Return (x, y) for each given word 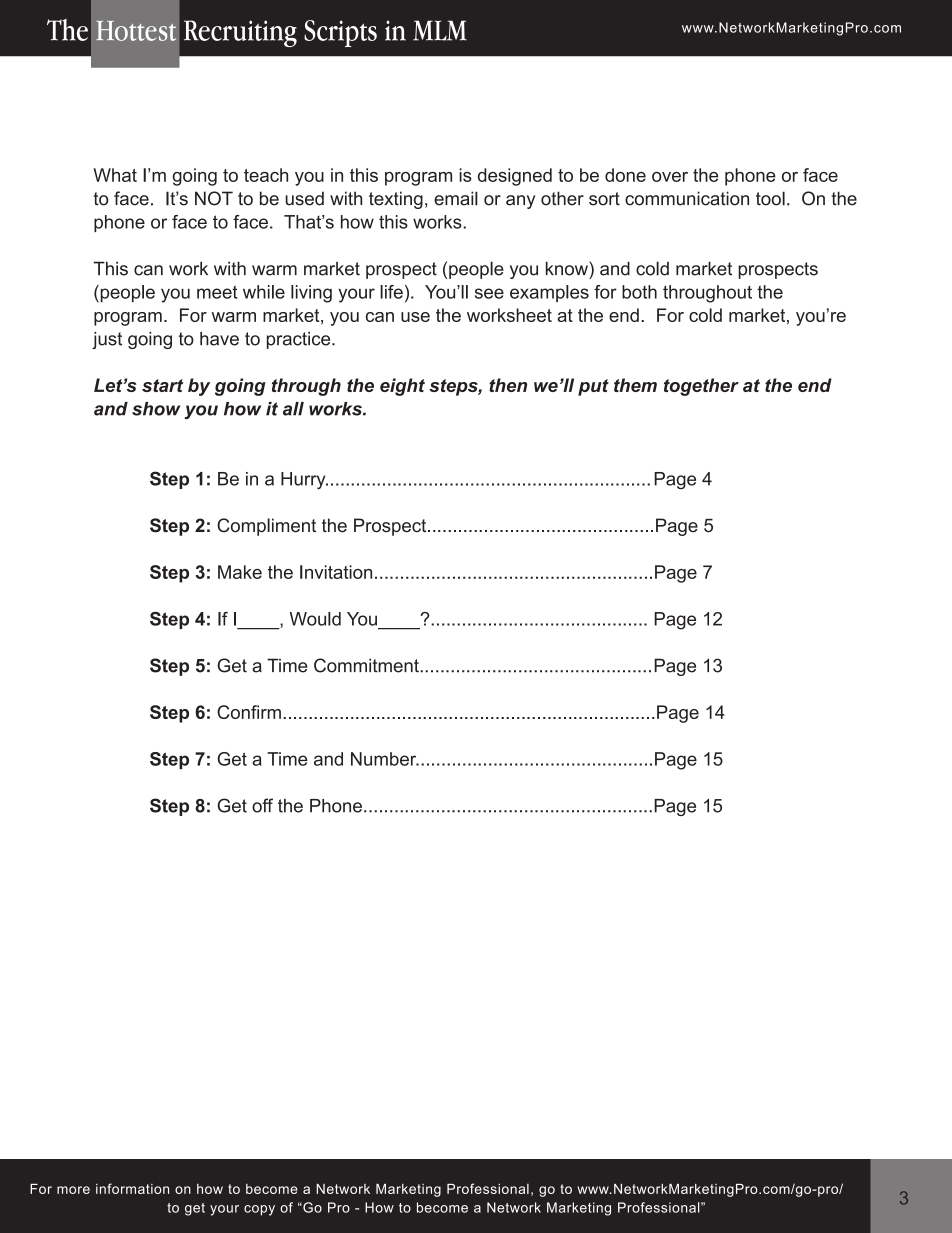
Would (315, 619)
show (156, 409)
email (456, 198)
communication (687, 198)
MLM (440, 30)
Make (240, 572)
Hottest (136, 31)
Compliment (266, 527)
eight (402, 387)
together (701, 387)
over (670, 177)
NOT (214, 198)
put (593, 387)
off (262, 805)
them (635, 385)
